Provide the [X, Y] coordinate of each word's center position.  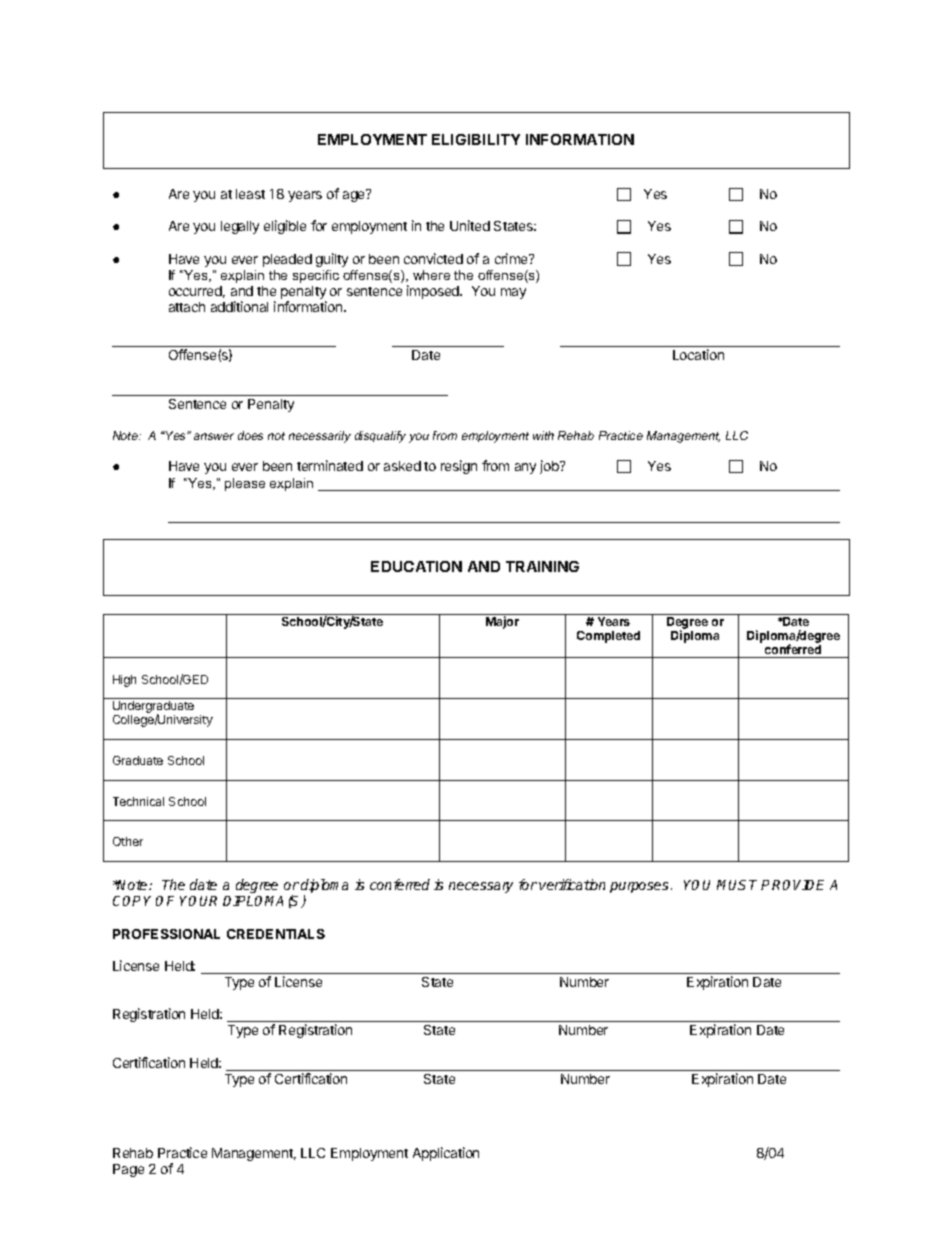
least [250, 194]
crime [512, 258]
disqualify [380, 437]
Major [502, 622]
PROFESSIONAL [166, 934]
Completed [608, 637]
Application [446, 1154]
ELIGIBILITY [476, 139]
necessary [481, 887]
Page [128, 1170]
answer [214, 436]
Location [698, 354]
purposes [639, 887]
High [124, 681]
